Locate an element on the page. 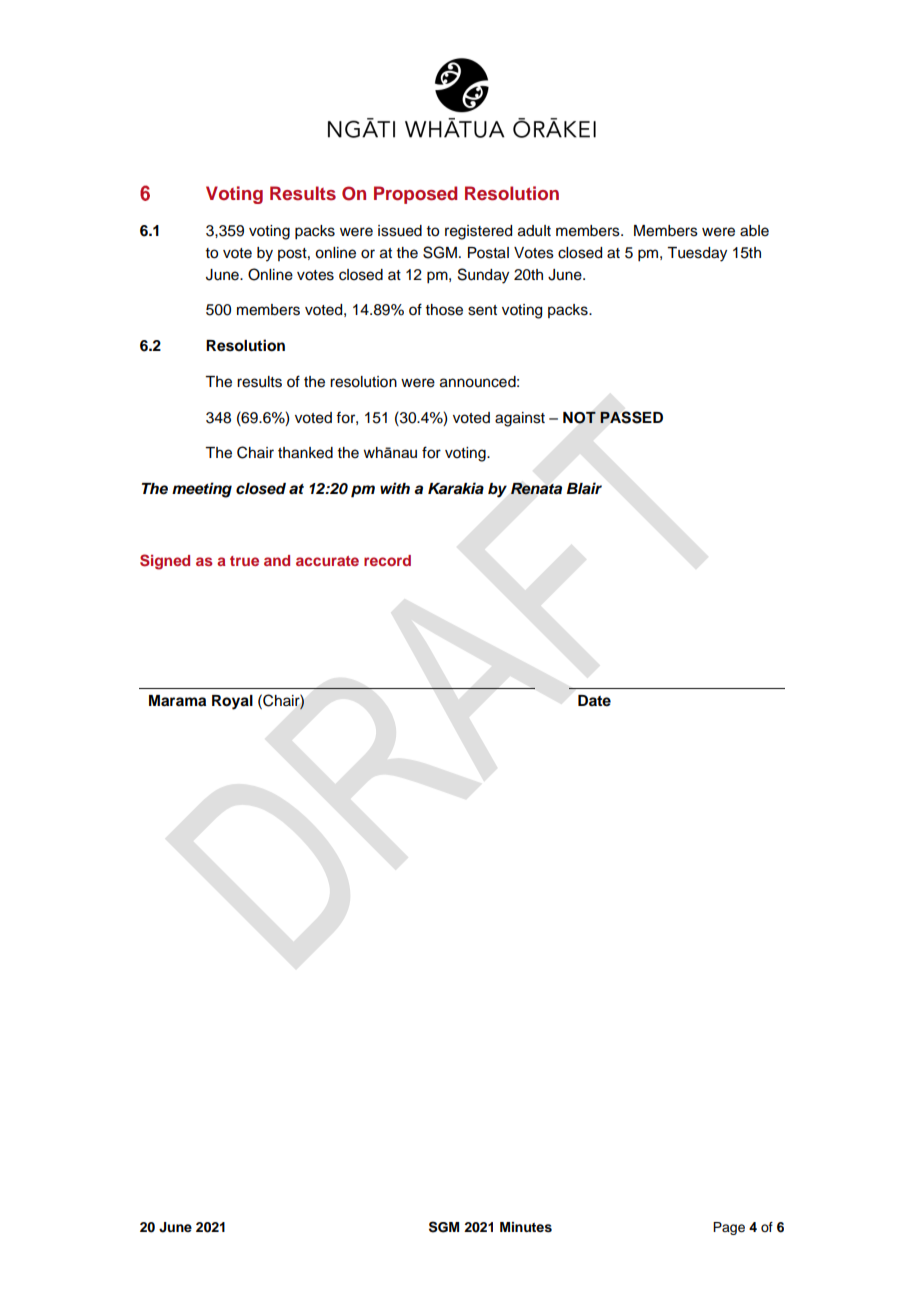 The width and height of the document is (924, 1309). true is located at coordinates (244, 561).
